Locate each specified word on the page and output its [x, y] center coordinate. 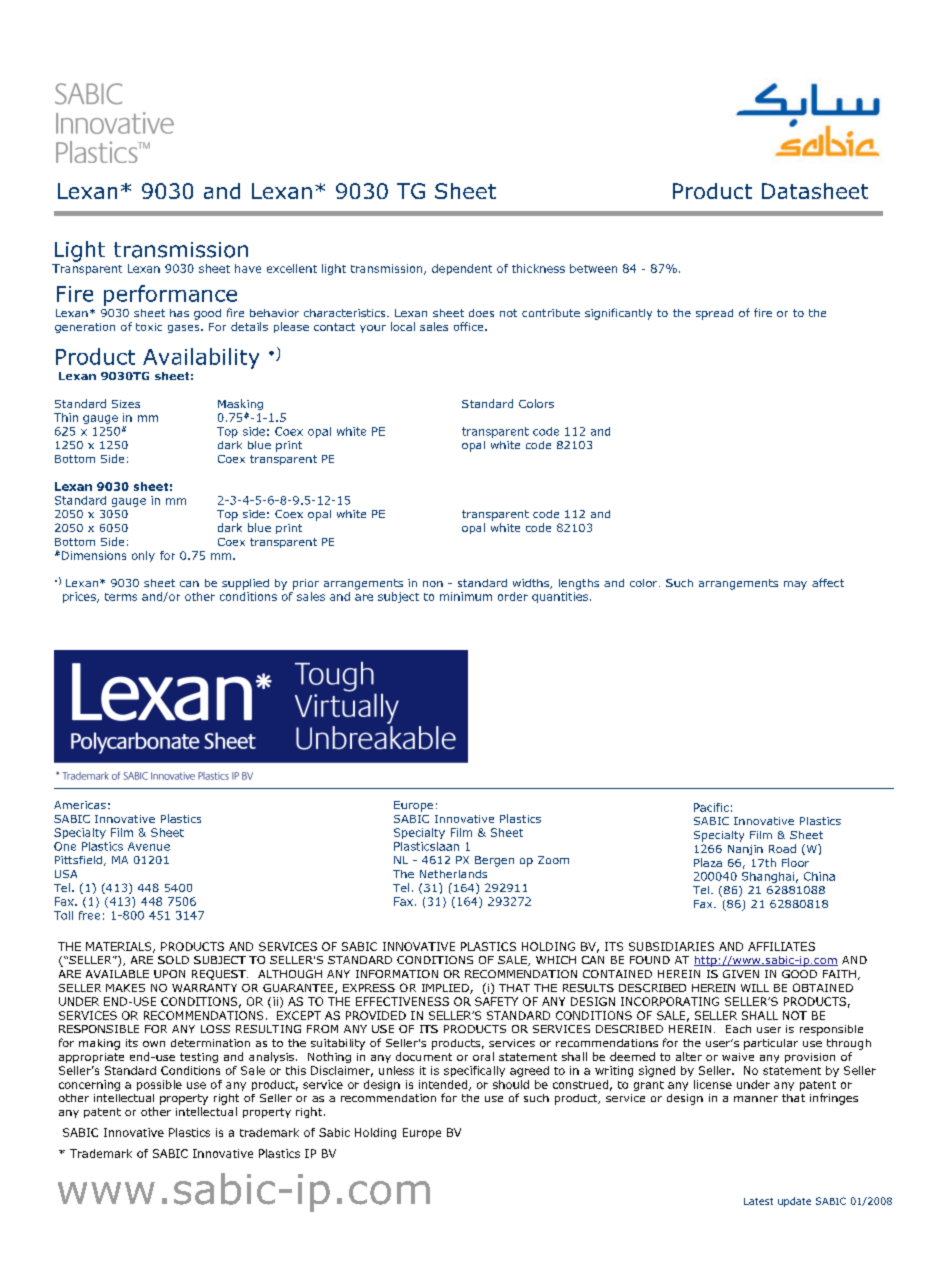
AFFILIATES [781, 946]
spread [714, 314]
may [795, 585]
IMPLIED [446, 989]
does [481, 313]
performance [170, 295]
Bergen [494, 861]
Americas [80, 805]
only [143, 556]
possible [159, 1085]
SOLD [173, 960]
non [433, 584]
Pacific [711, 807]
